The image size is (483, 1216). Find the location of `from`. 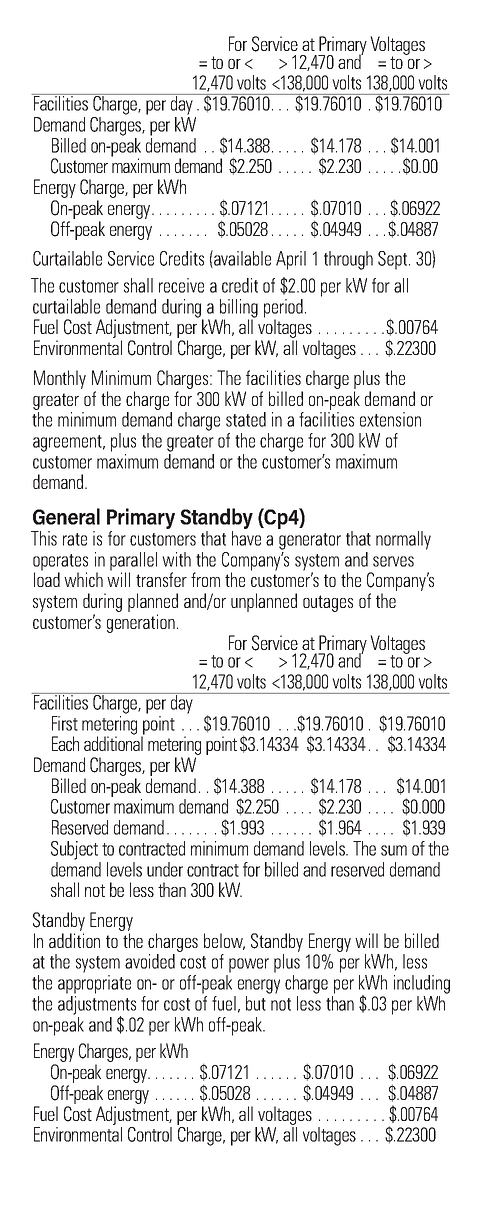

from is located at coordinates (205, 579).
